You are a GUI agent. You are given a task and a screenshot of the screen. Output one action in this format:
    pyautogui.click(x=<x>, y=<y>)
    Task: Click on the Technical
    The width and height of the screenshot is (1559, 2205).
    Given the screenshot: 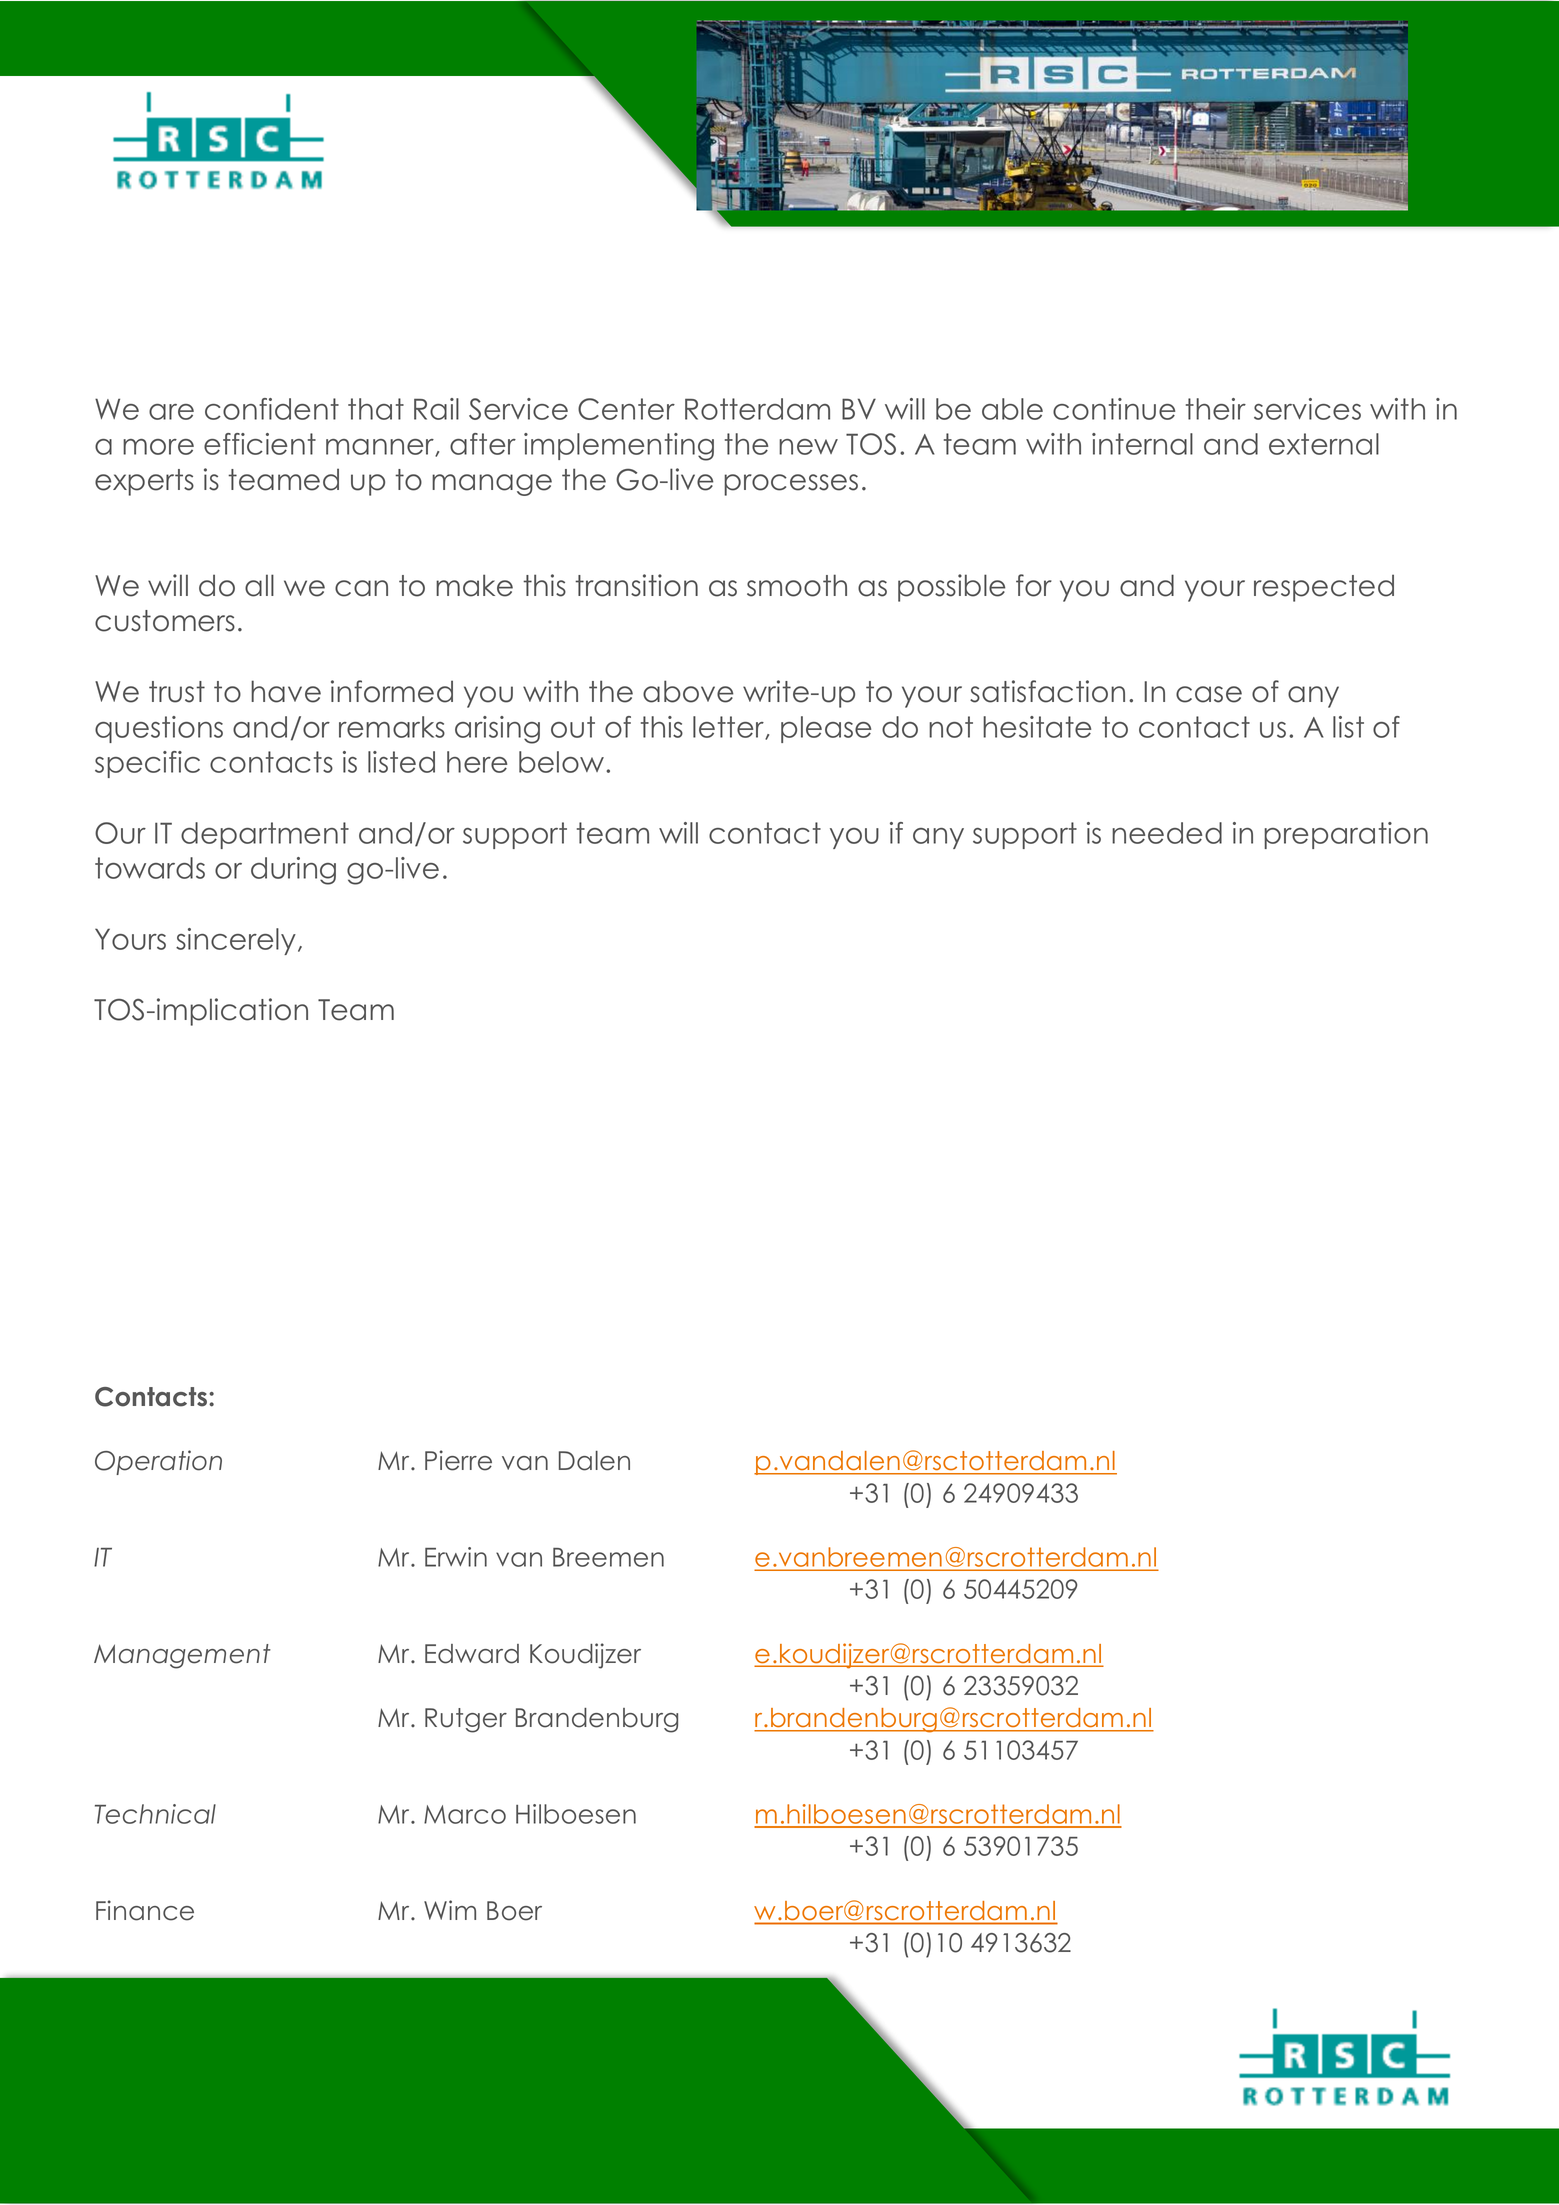 What is the action you would take?
    pyautogui.click(x=155, y=1814)
